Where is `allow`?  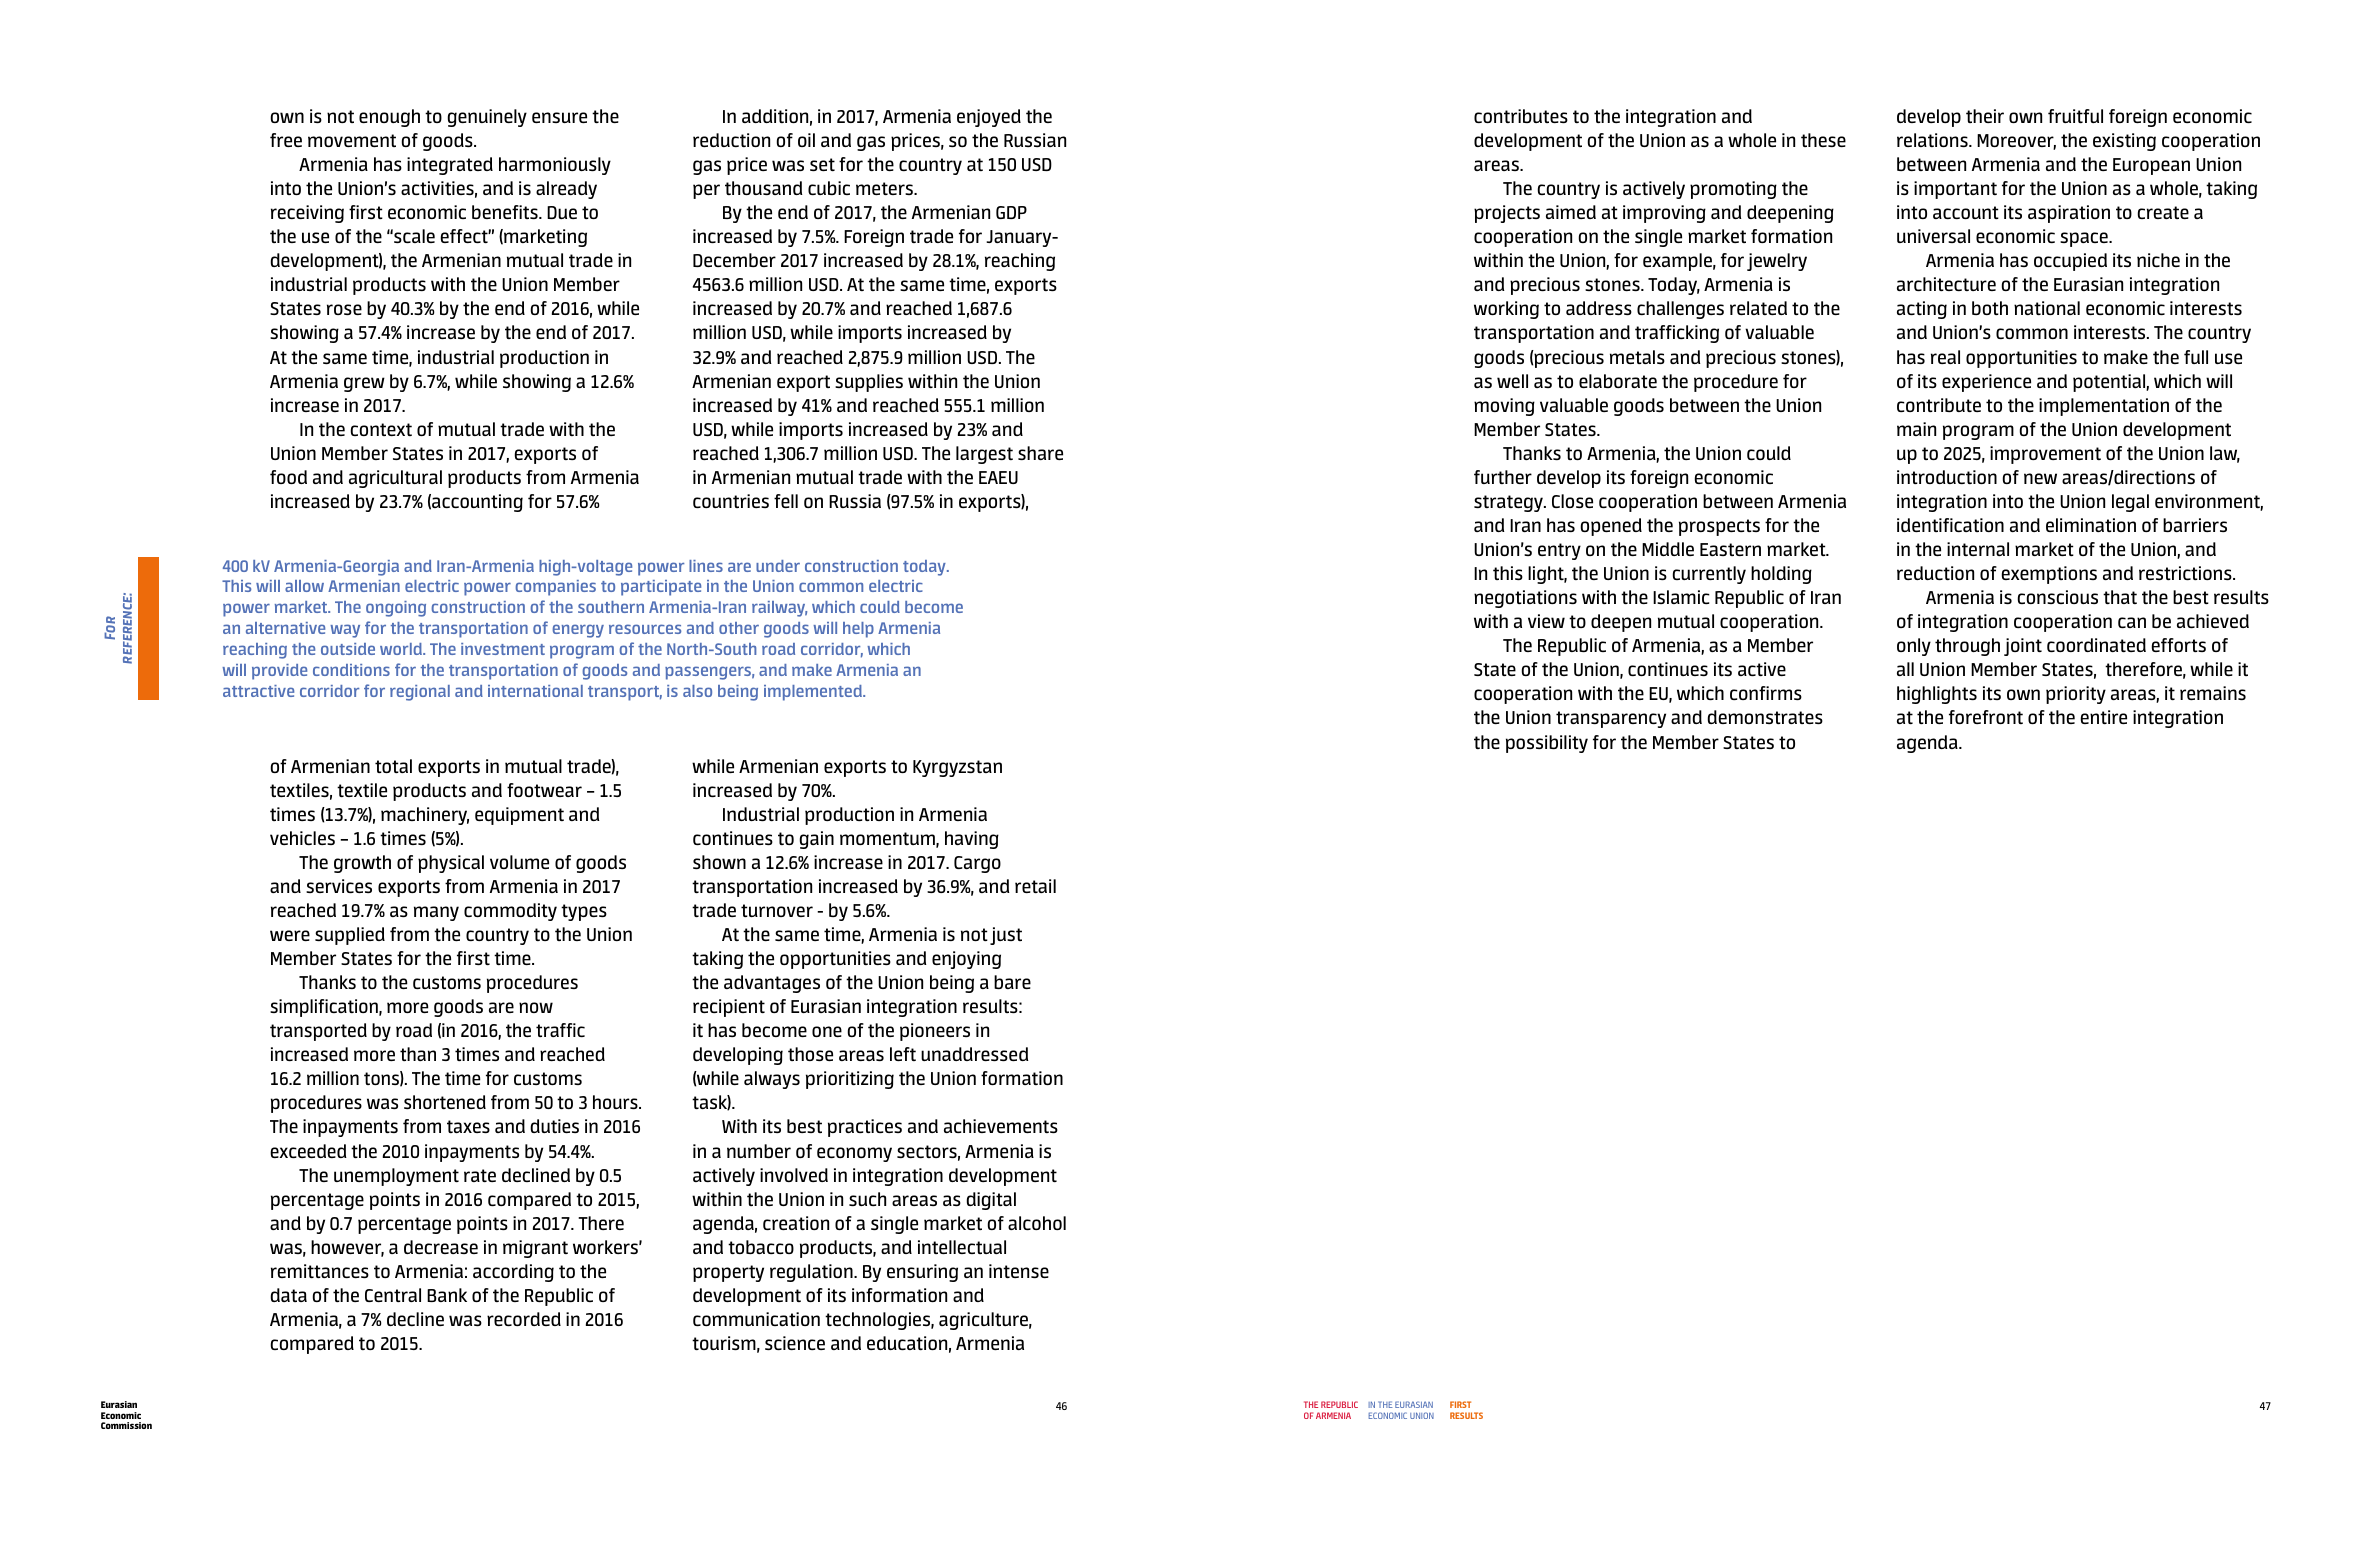 allow is located at coordinates (304, 586).
